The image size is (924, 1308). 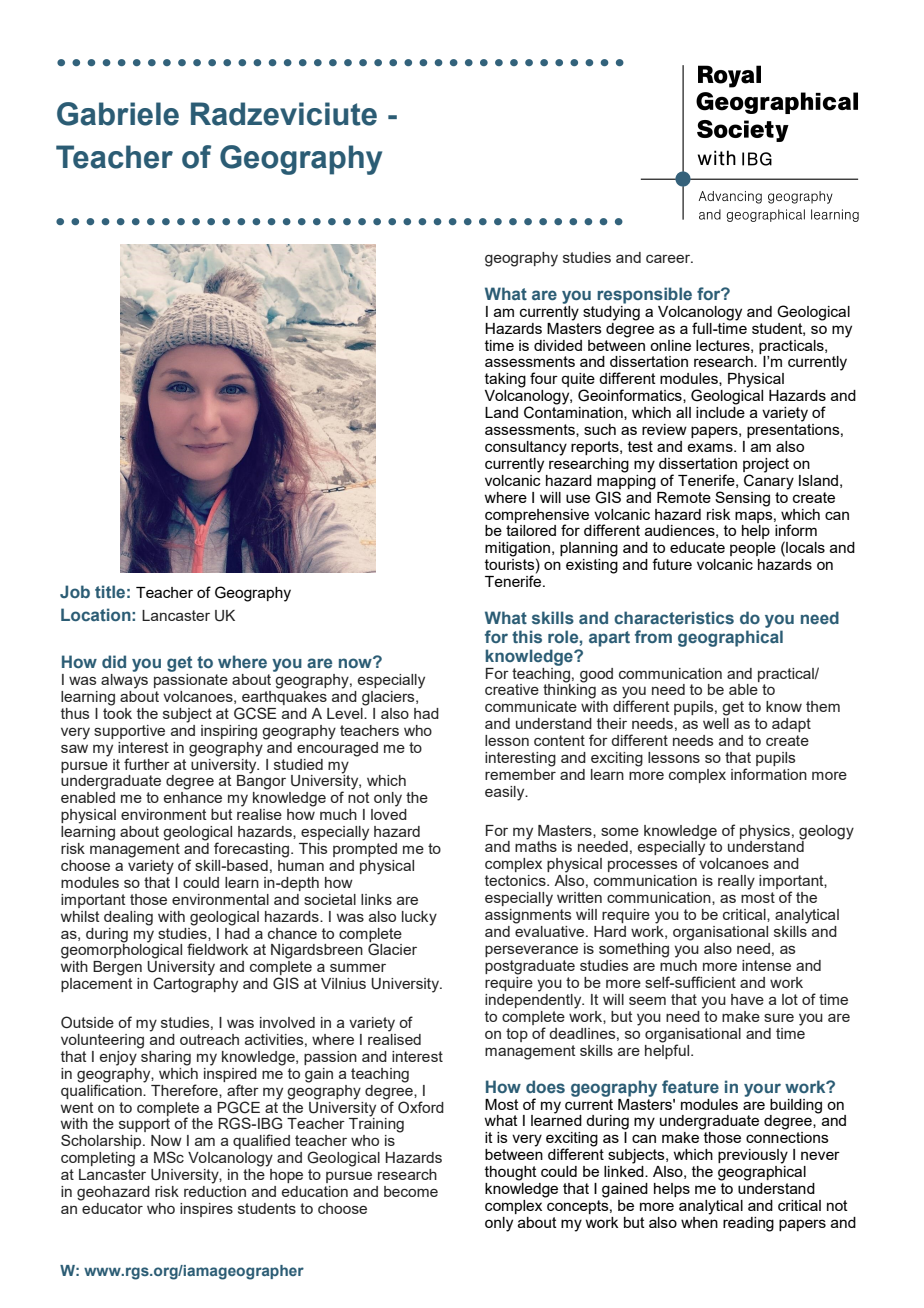 What do you see at coordinates (118, 114) in the screenshot?
I see `Gabriele` at bounding box center [118, 114].
